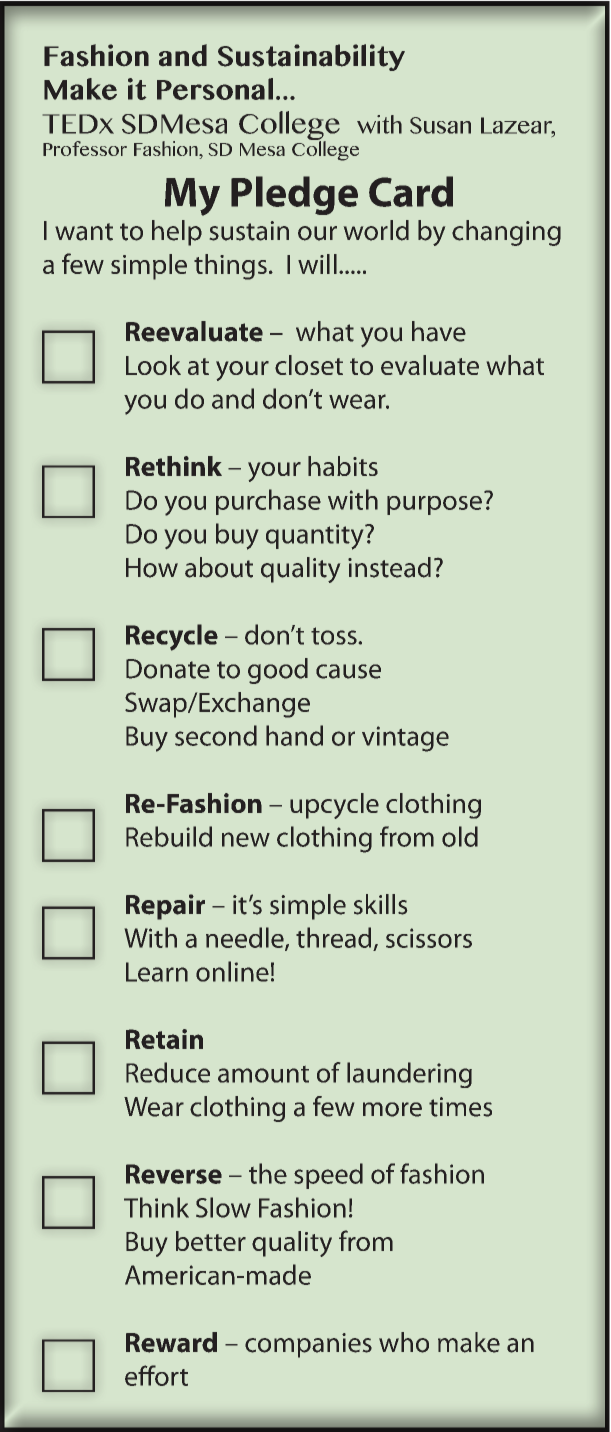  I want to click on Donate, so click(168, 669).
